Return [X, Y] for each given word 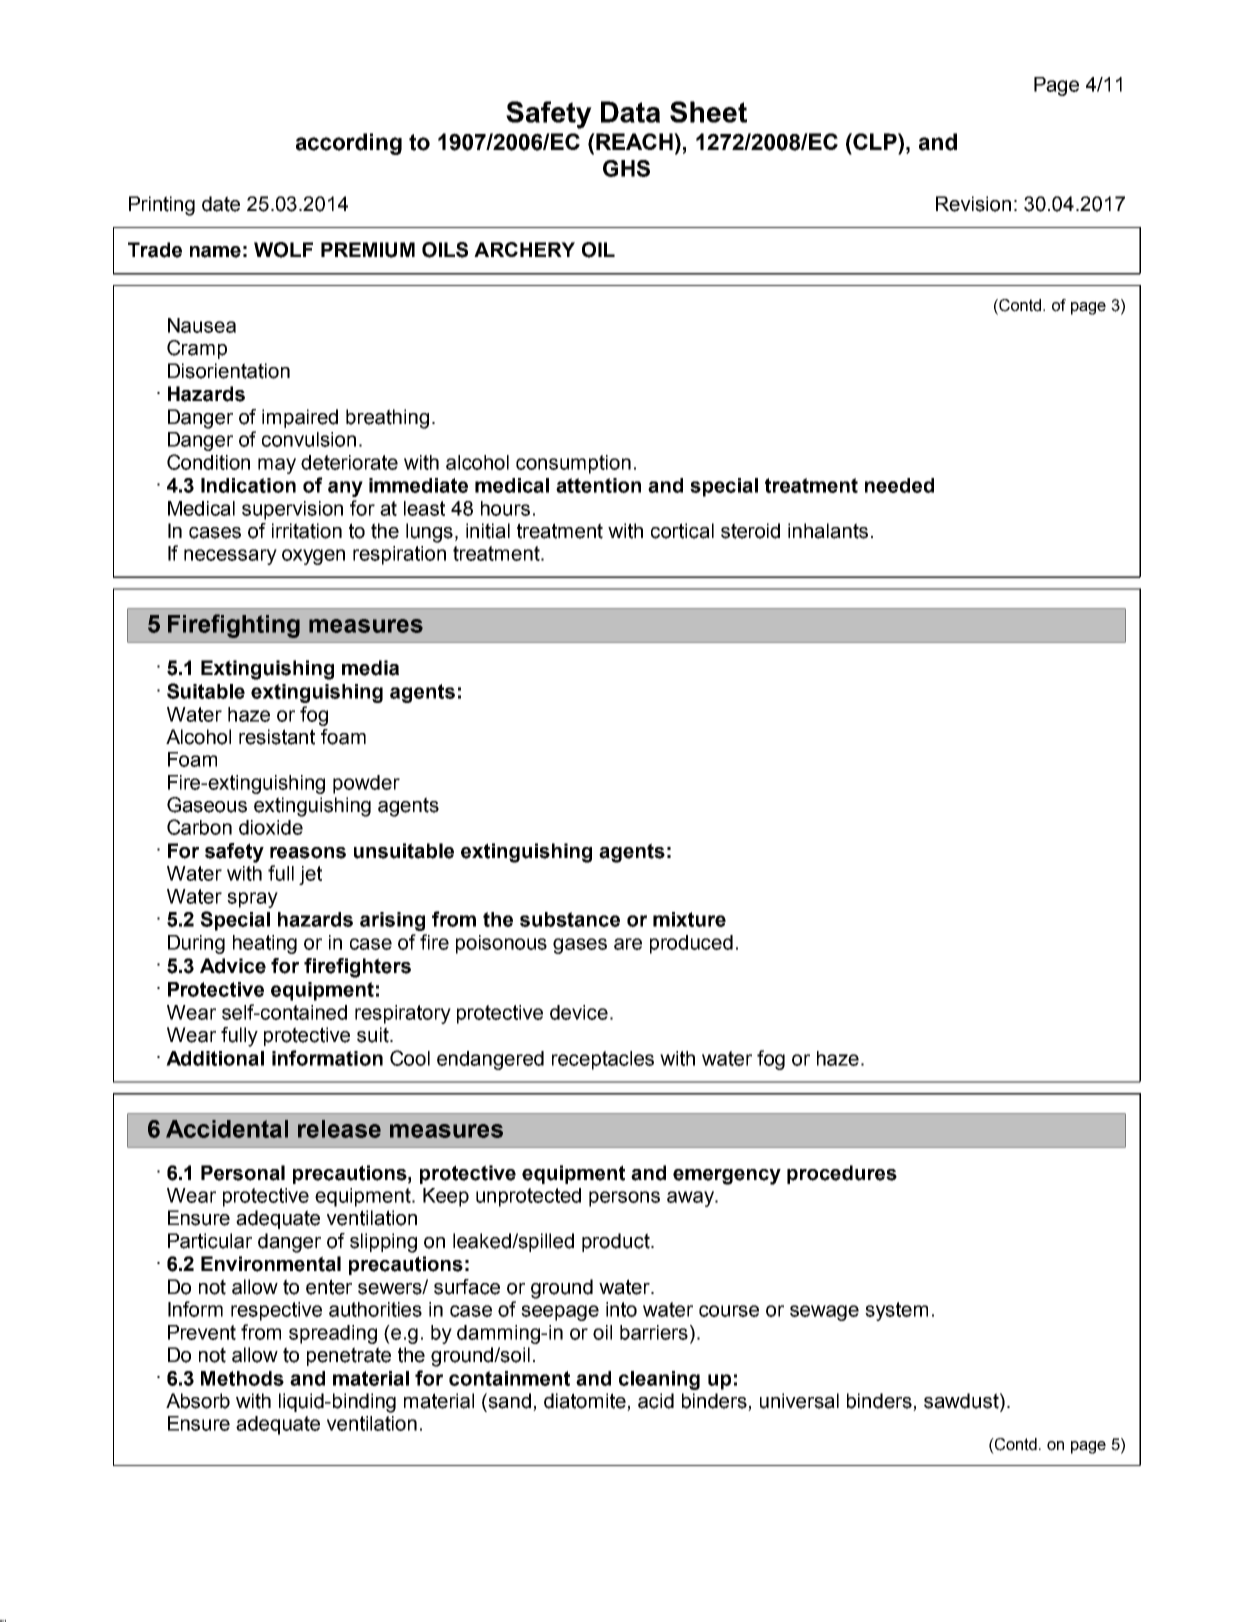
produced [691, 944]
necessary [230, 557]
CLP [875, 141]
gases [580, 946]
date [221, 204]
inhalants [828, 531]
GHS [626, 168]
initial [488, 531]
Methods [242, 1378]
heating [265, 944]
